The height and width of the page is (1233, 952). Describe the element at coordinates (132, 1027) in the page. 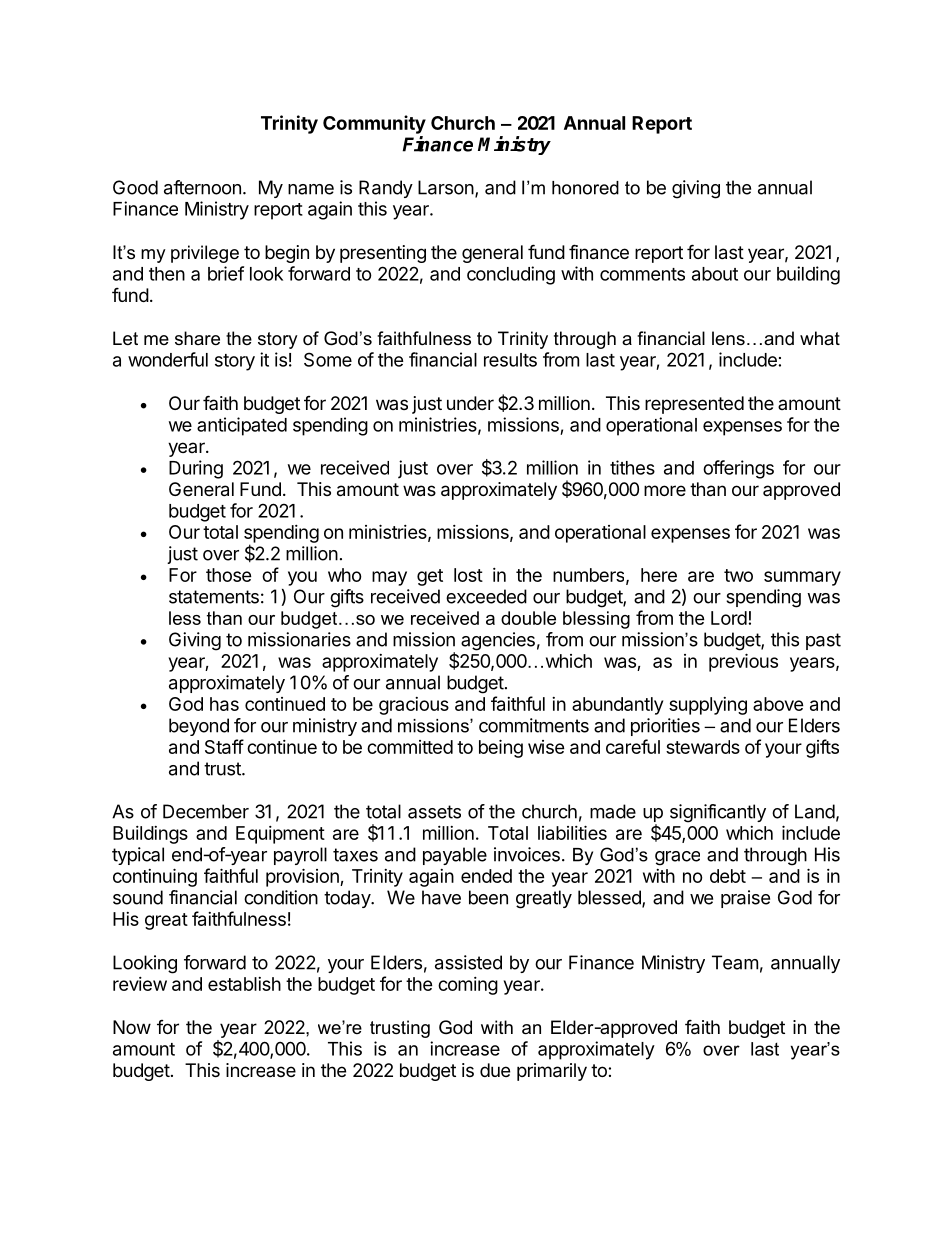

I see `Now` at that location.
